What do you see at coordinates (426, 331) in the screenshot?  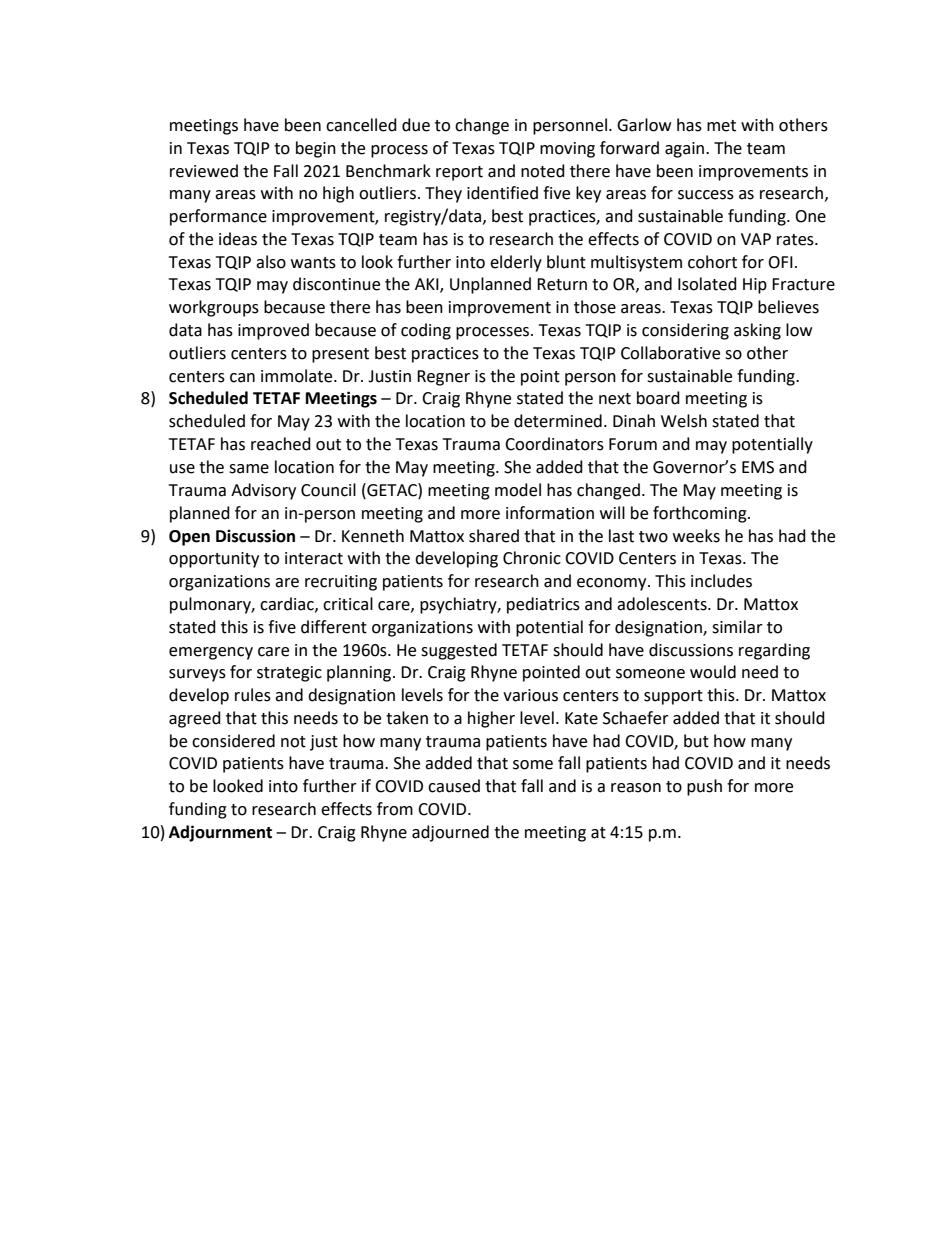 I see `coding` at bounding box center [426, 331].
